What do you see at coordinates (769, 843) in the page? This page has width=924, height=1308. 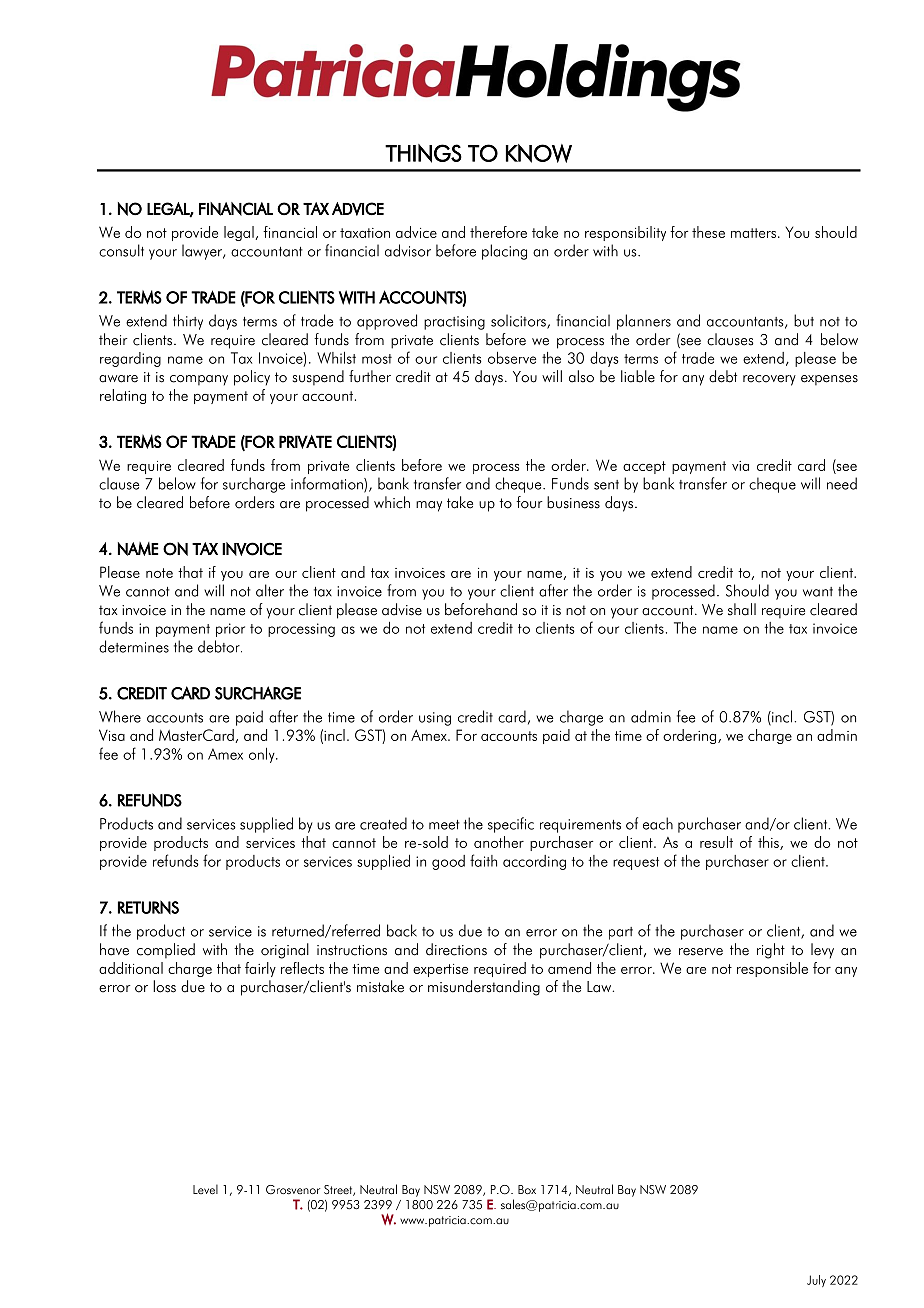 I see `this` at bounding box center [769, 843].
